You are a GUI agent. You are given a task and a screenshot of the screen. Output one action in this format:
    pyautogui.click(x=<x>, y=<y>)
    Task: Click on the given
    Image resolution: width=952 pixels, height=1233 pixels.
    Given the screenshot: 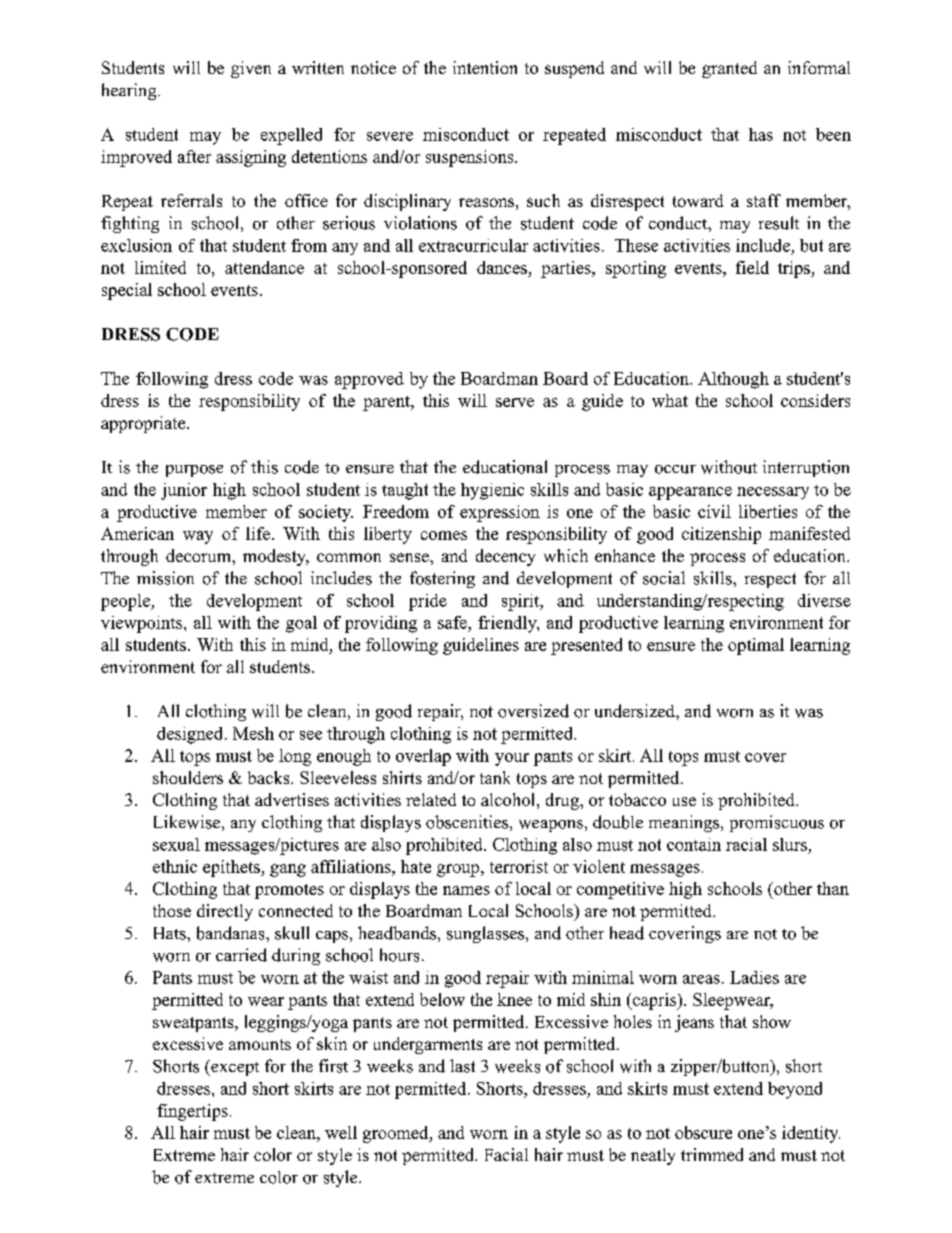 What is the action you would take?
    pyautogui.click(x=251, y=69)
